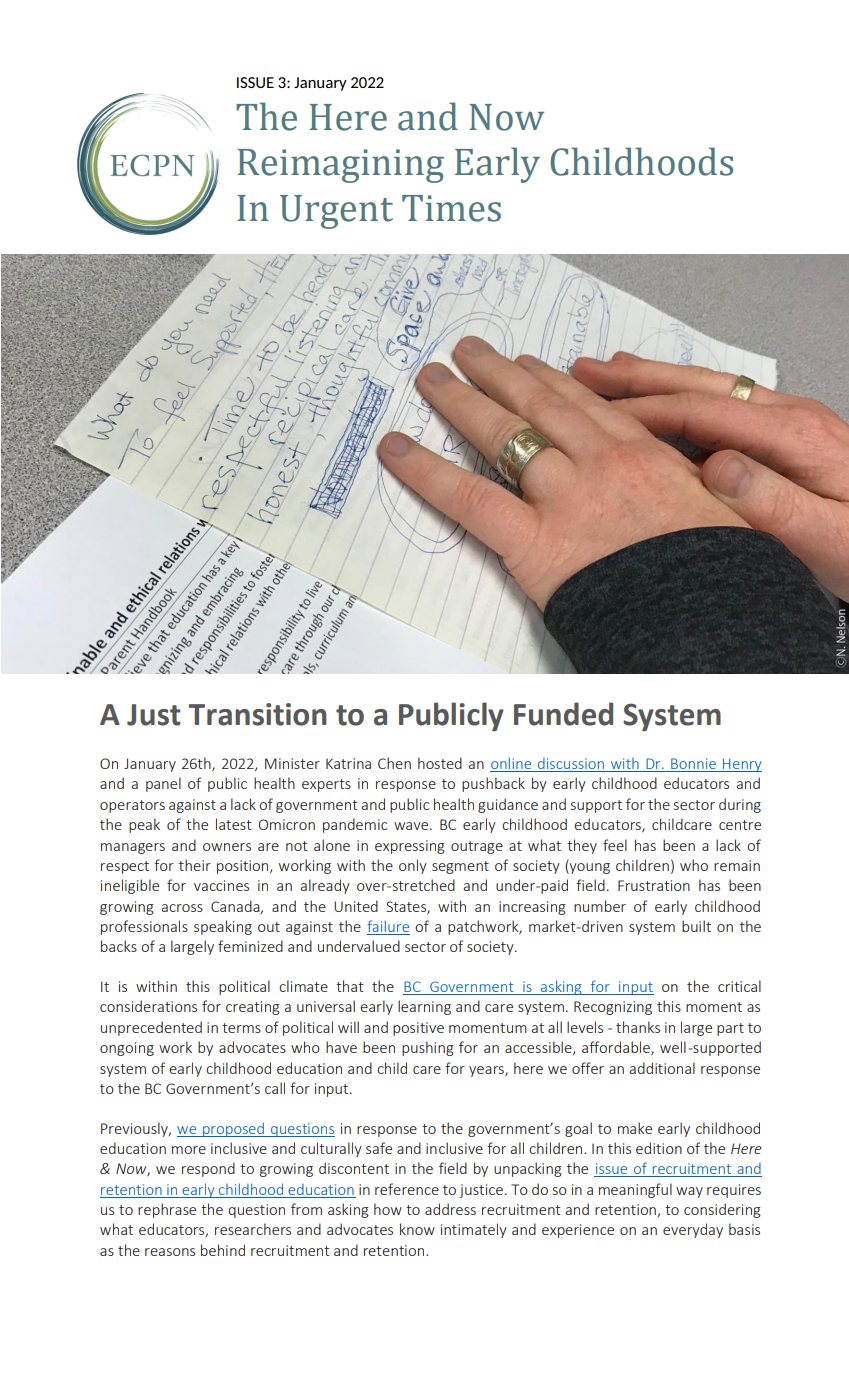 The height and width of the screenshot is (1400, 849). I want to click on Reimagining, so click(340, 166).
